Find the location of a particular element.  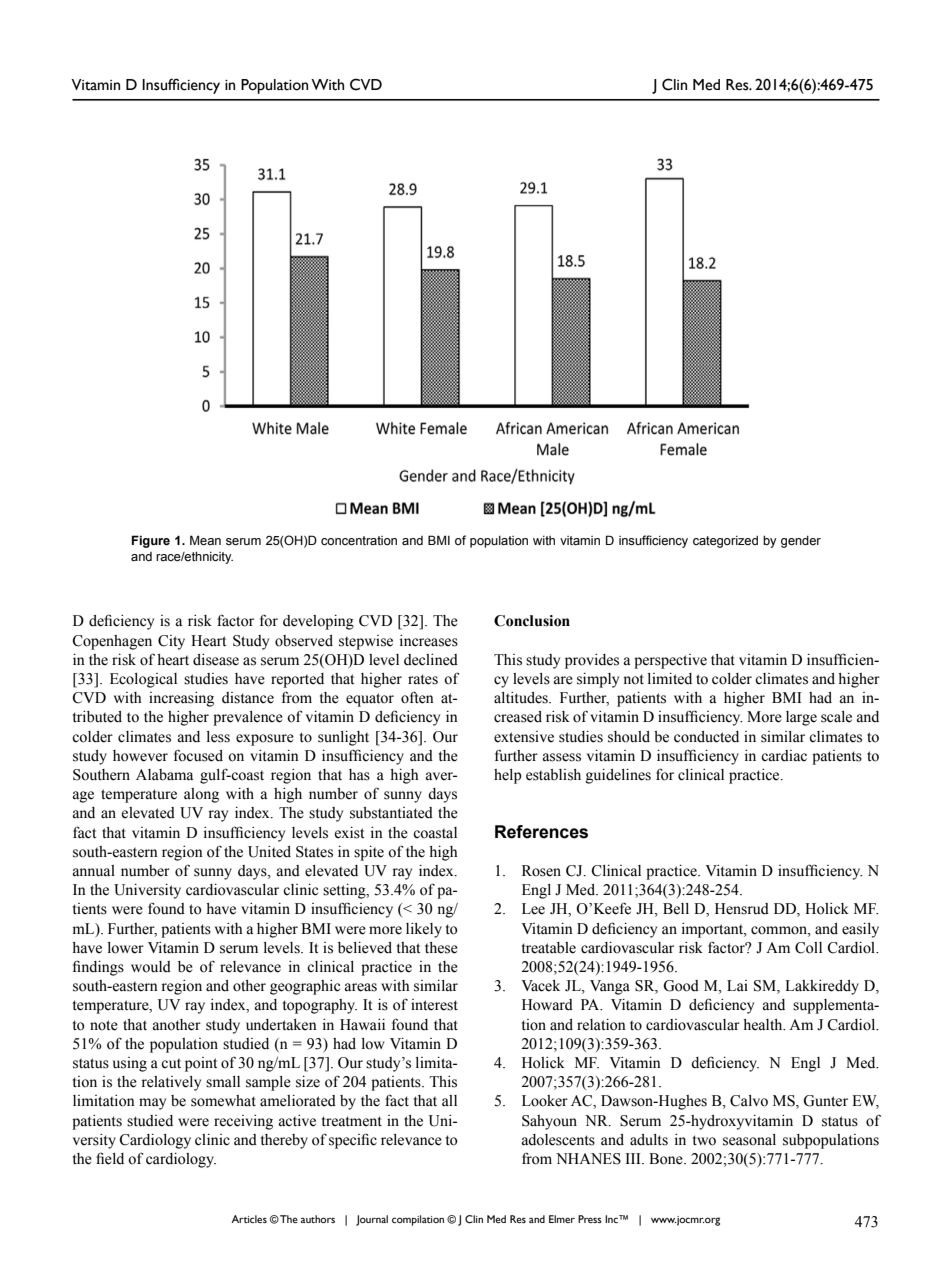

help is located at coordinates (508, 776).
